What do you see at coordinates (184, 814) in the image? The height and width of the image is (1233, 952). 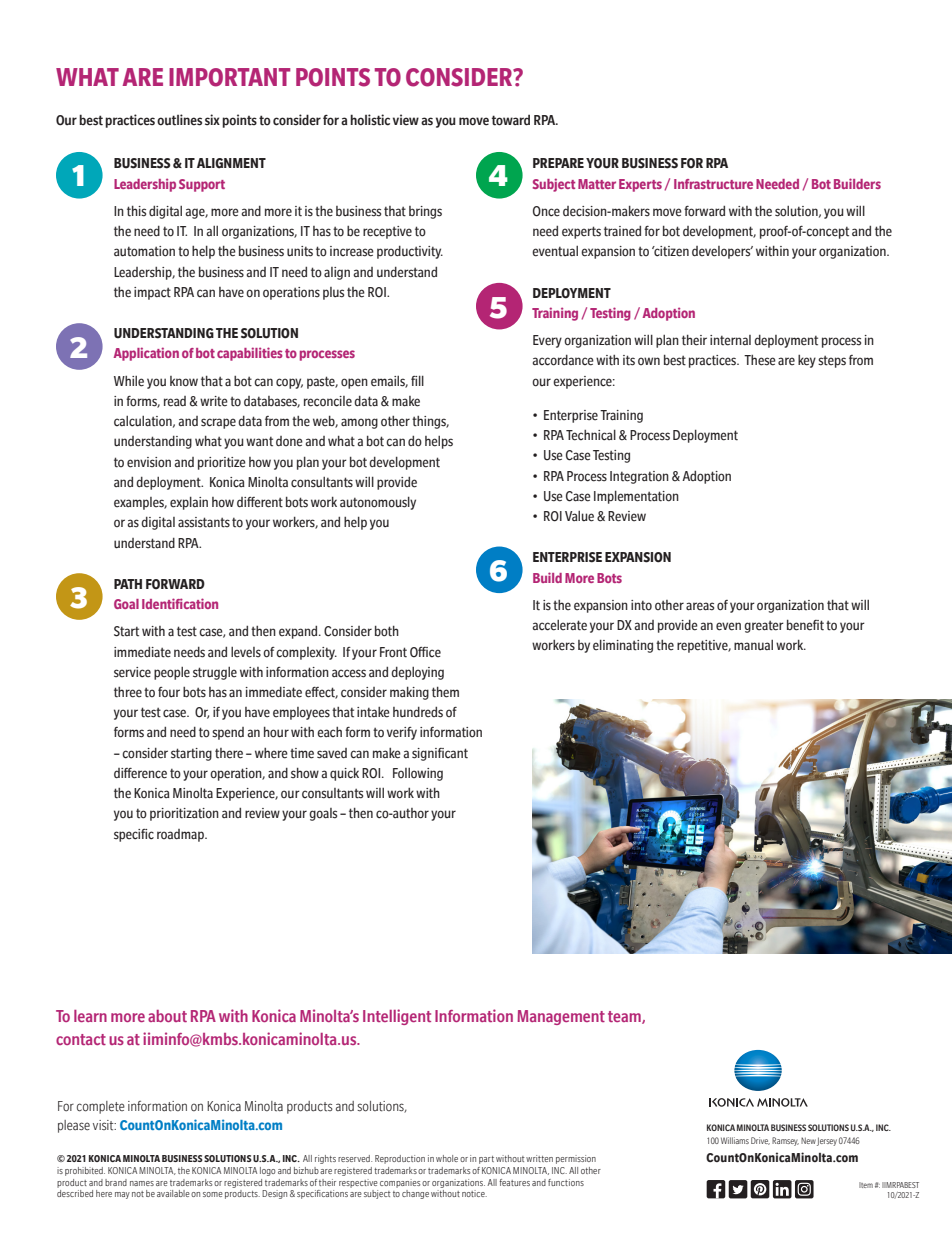 I see `prioritization` at bounding box center [184, 814].
